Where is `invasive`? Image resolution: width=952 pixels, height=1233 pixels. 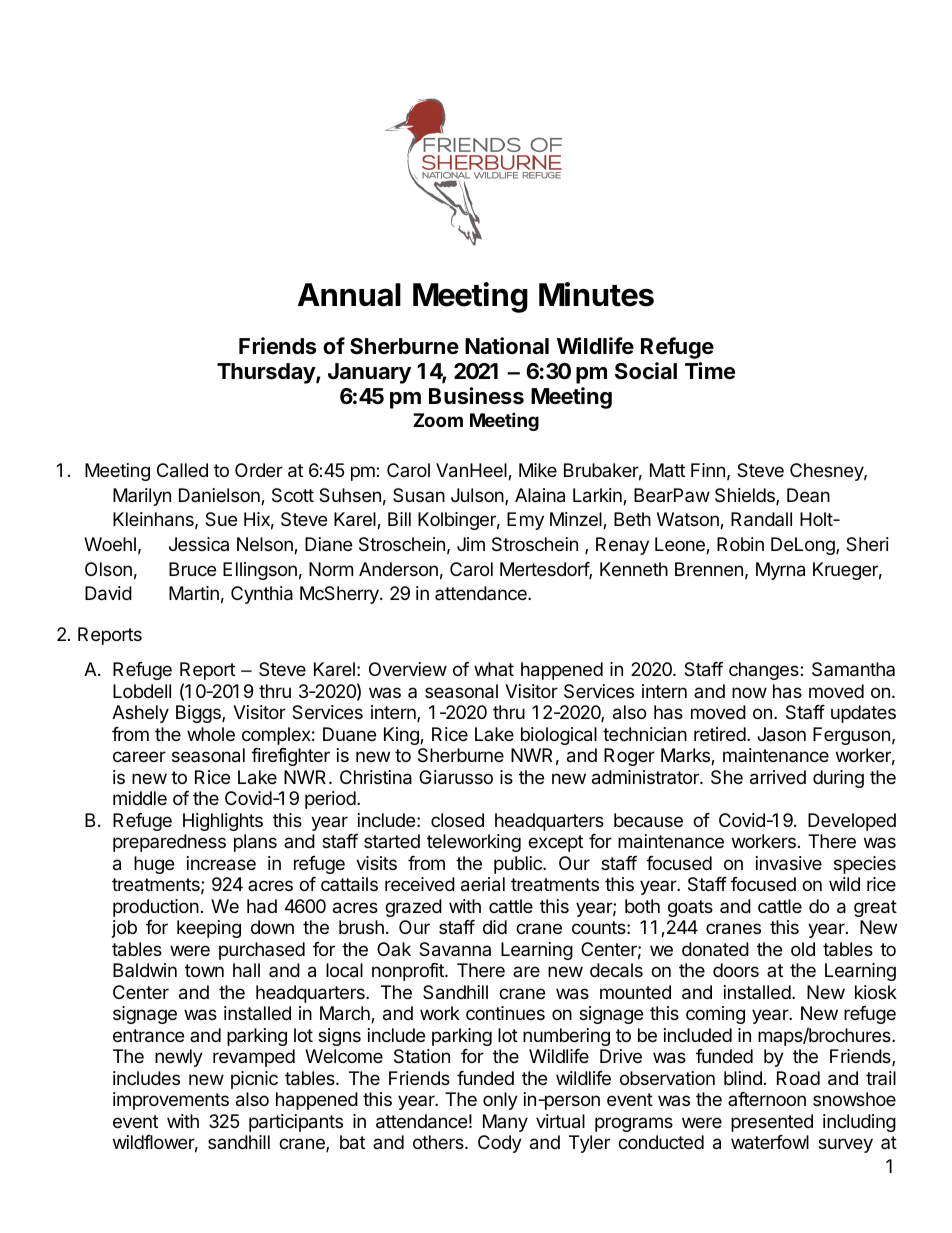
invasive is located at coordinates (789, 863).
